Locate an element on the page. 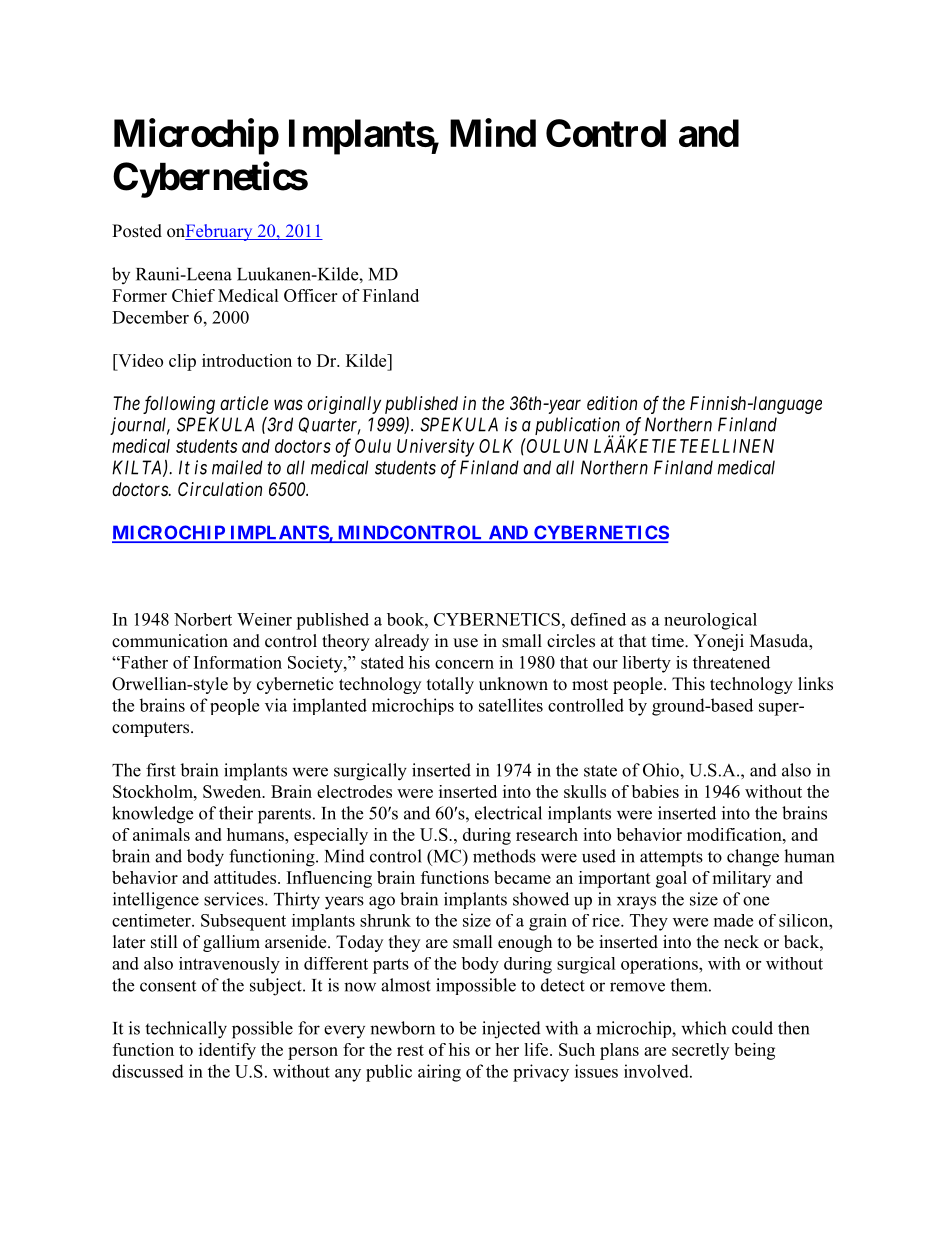 The height and width of the document is (1233, 952). identify is located at coordinates (227, 1051).
